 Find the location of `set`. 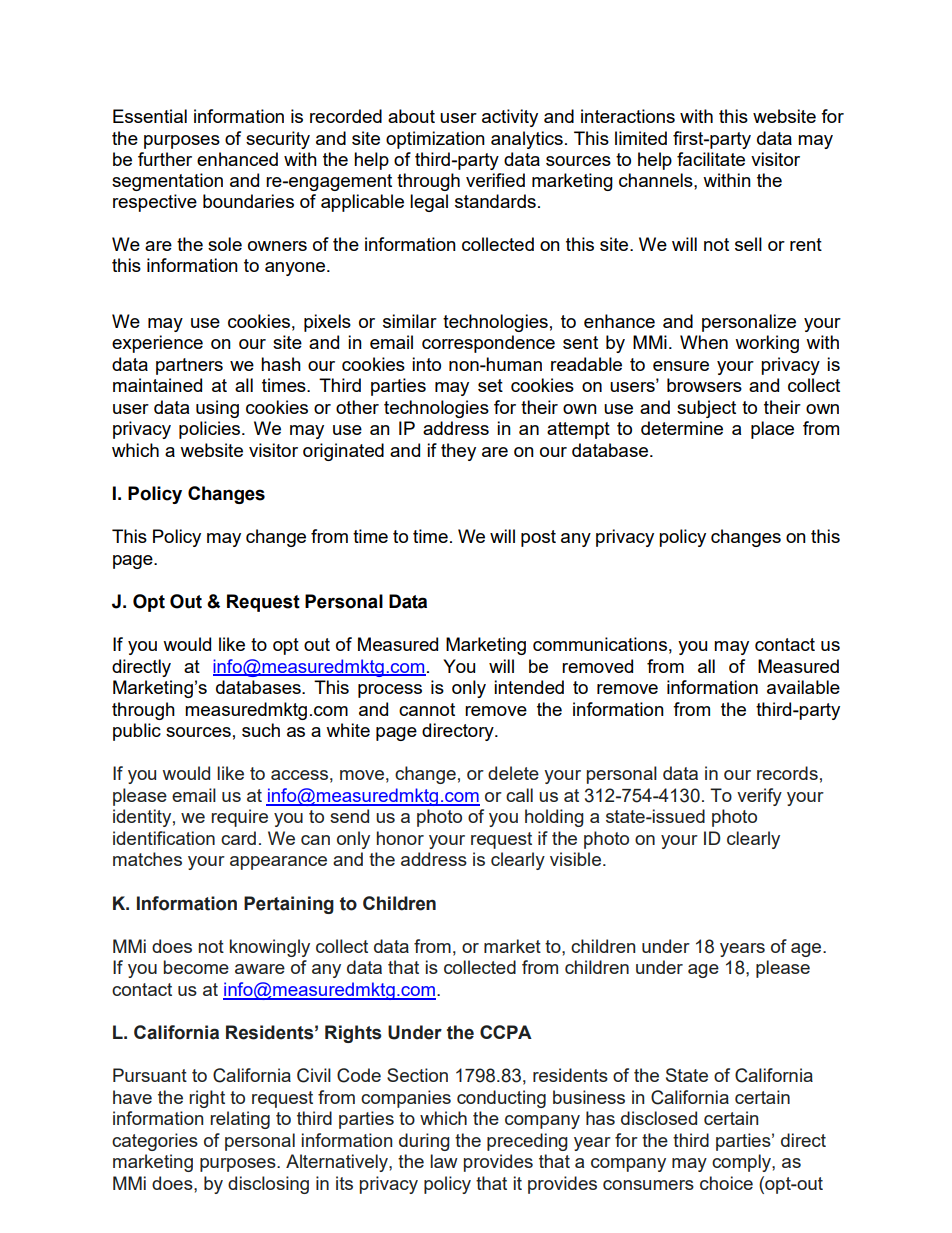

set is located at coordinates (490, 385).
